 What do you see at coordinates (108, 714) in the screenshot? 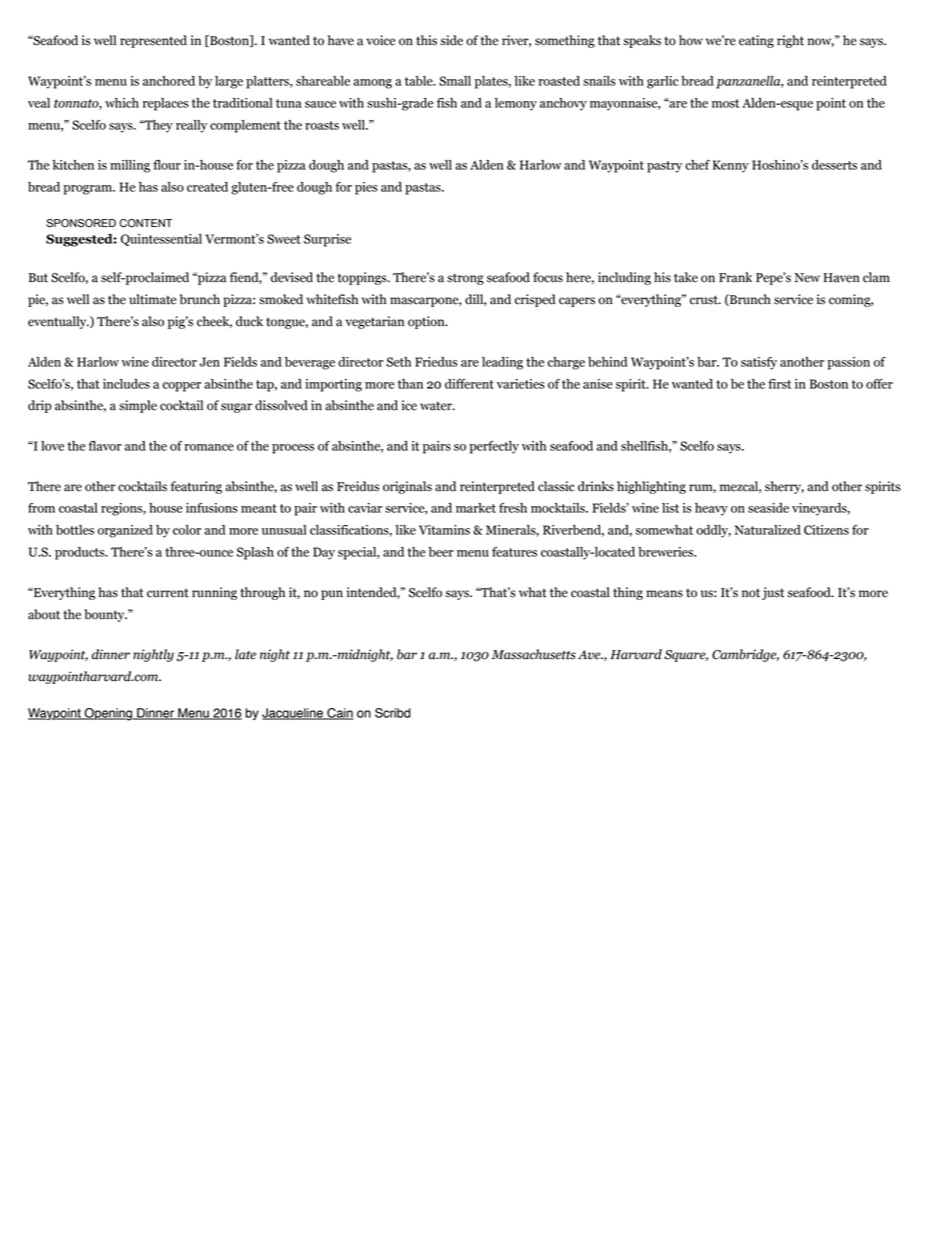
I see `Opening` at bounding box center [108, 714].
